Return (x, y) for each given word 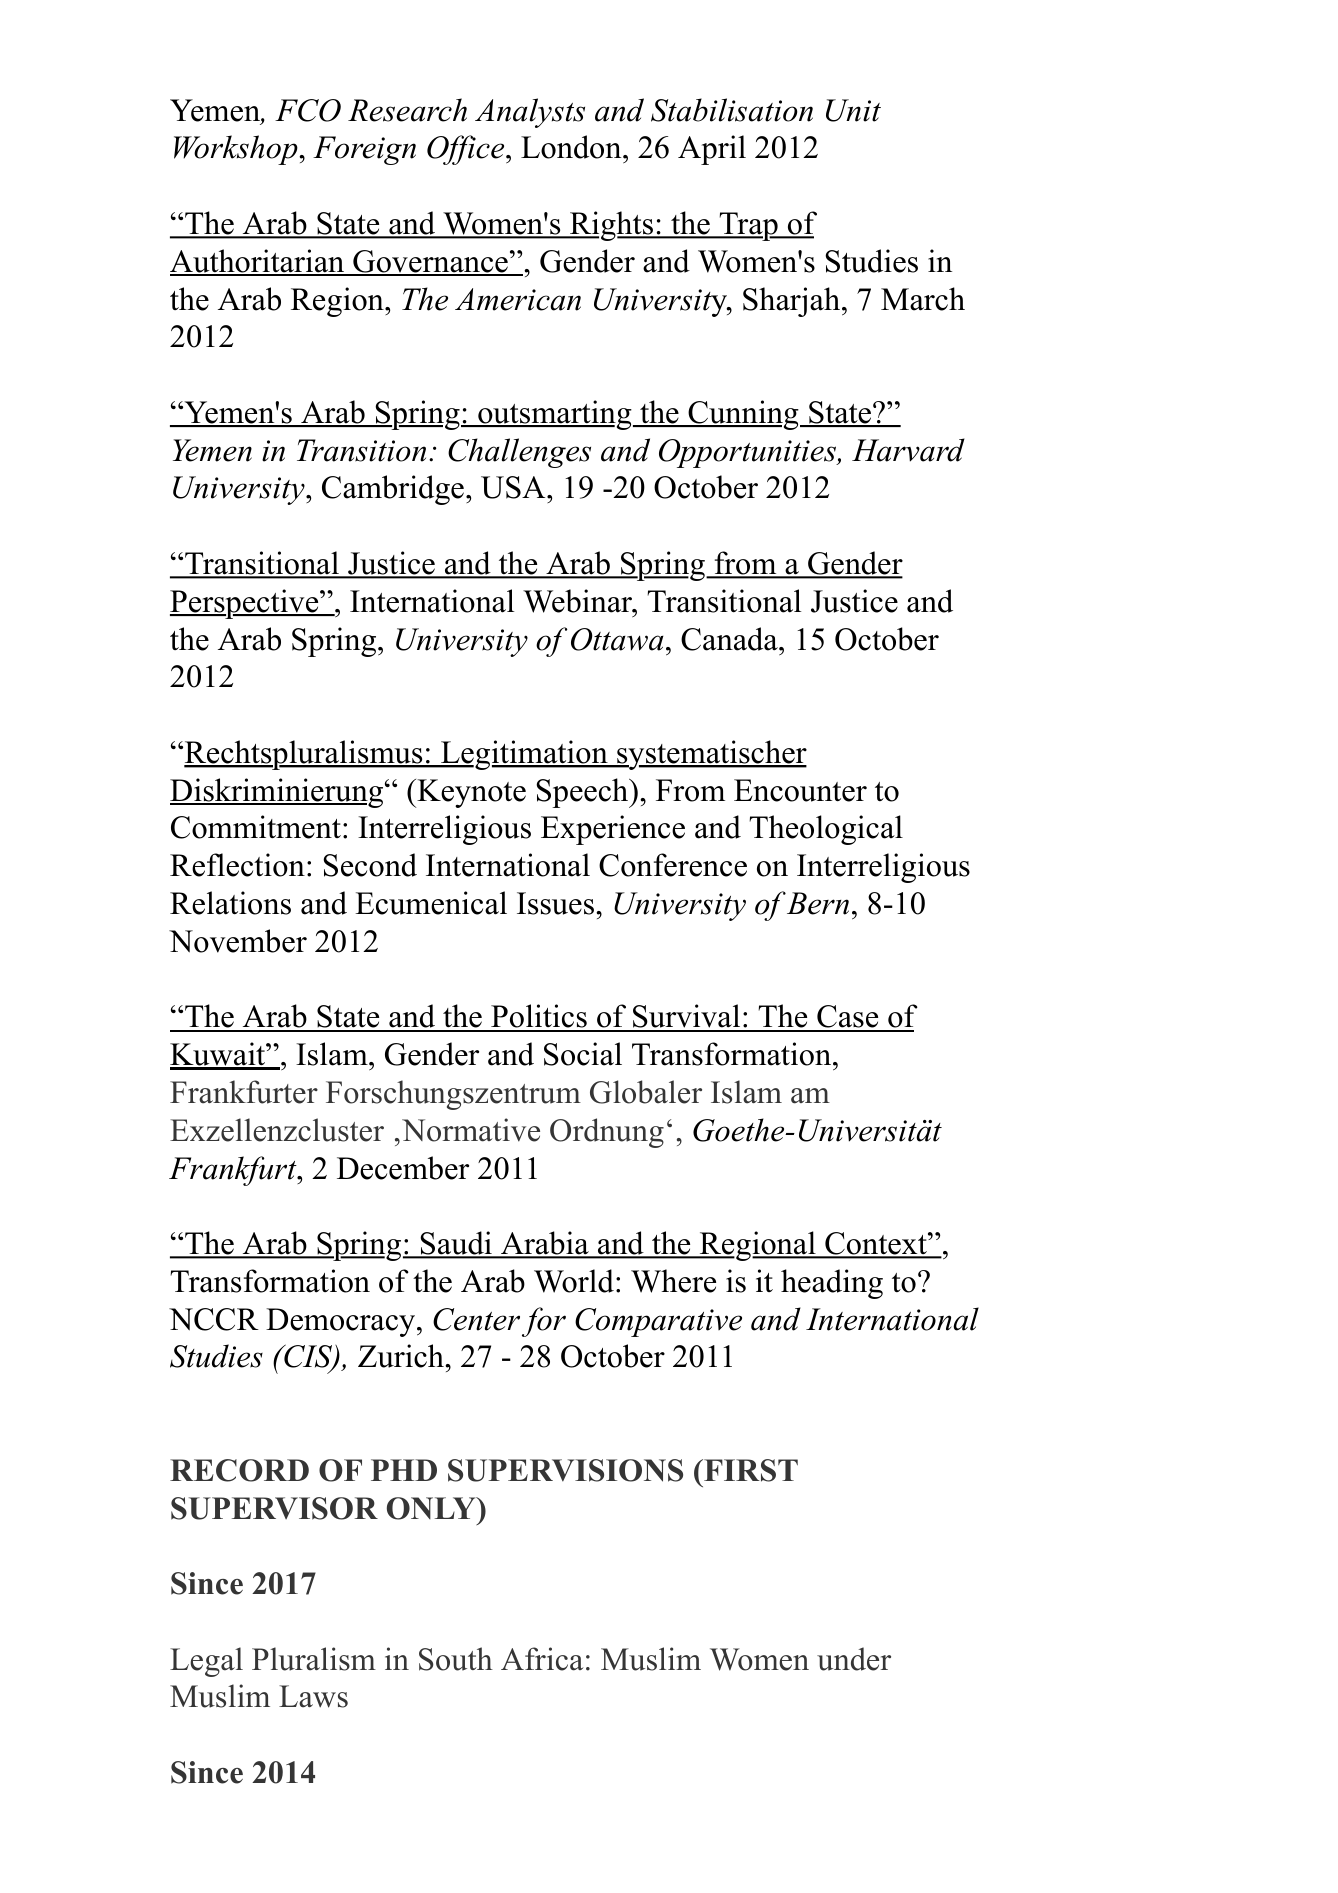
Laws (313, 1696)
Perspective (245, 604)
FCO (308, 110)
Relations (230, 903)
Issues (555, 903)
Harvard (908, 450)
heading (832, 1284)
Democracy (342, 1322)
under (854, 1659)
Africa (542, 1659)
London (572, 147)
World (574, 1281)
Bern (818, 903)
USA (514, 487)
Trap (748, 226)
